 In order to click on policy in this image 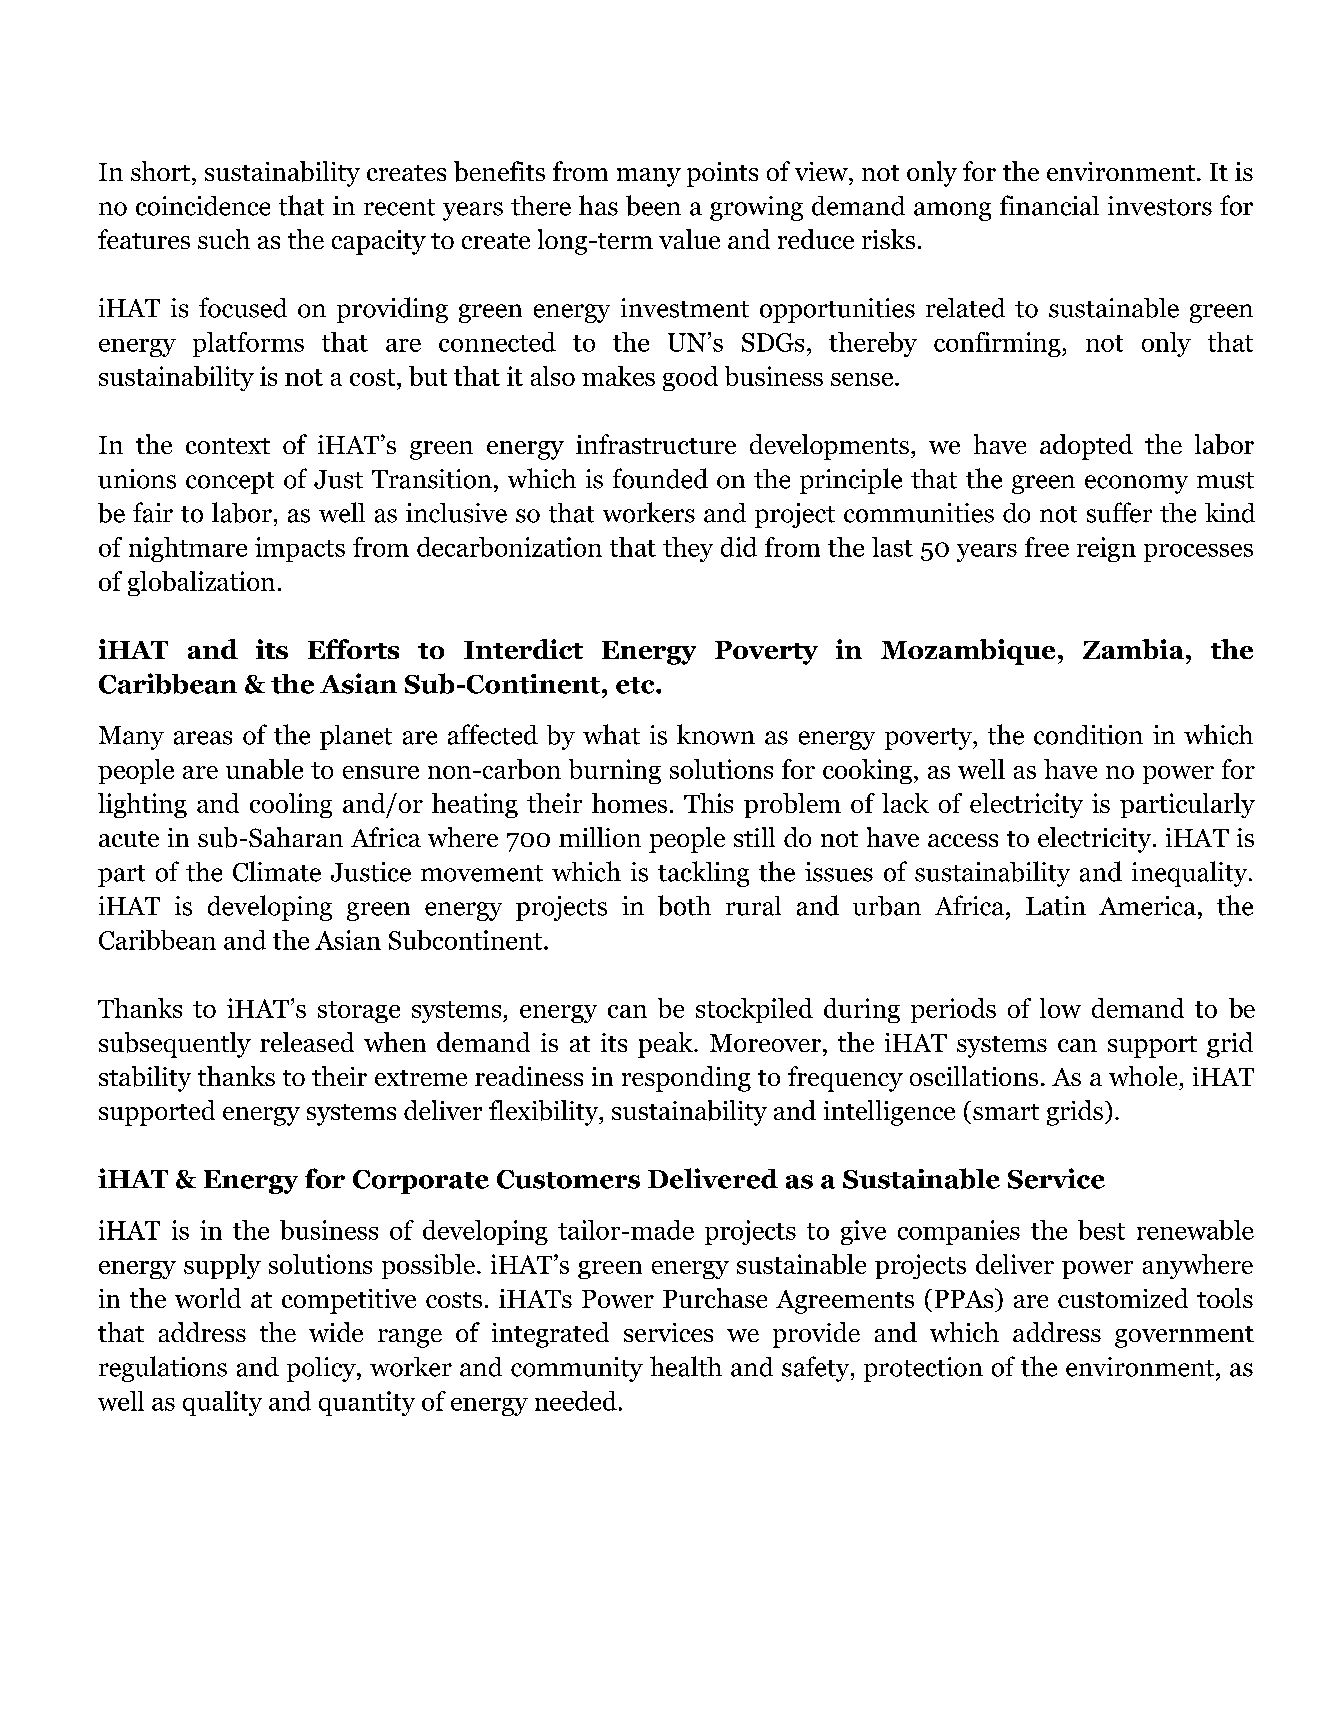, I will do `click(322, 1369)`.
